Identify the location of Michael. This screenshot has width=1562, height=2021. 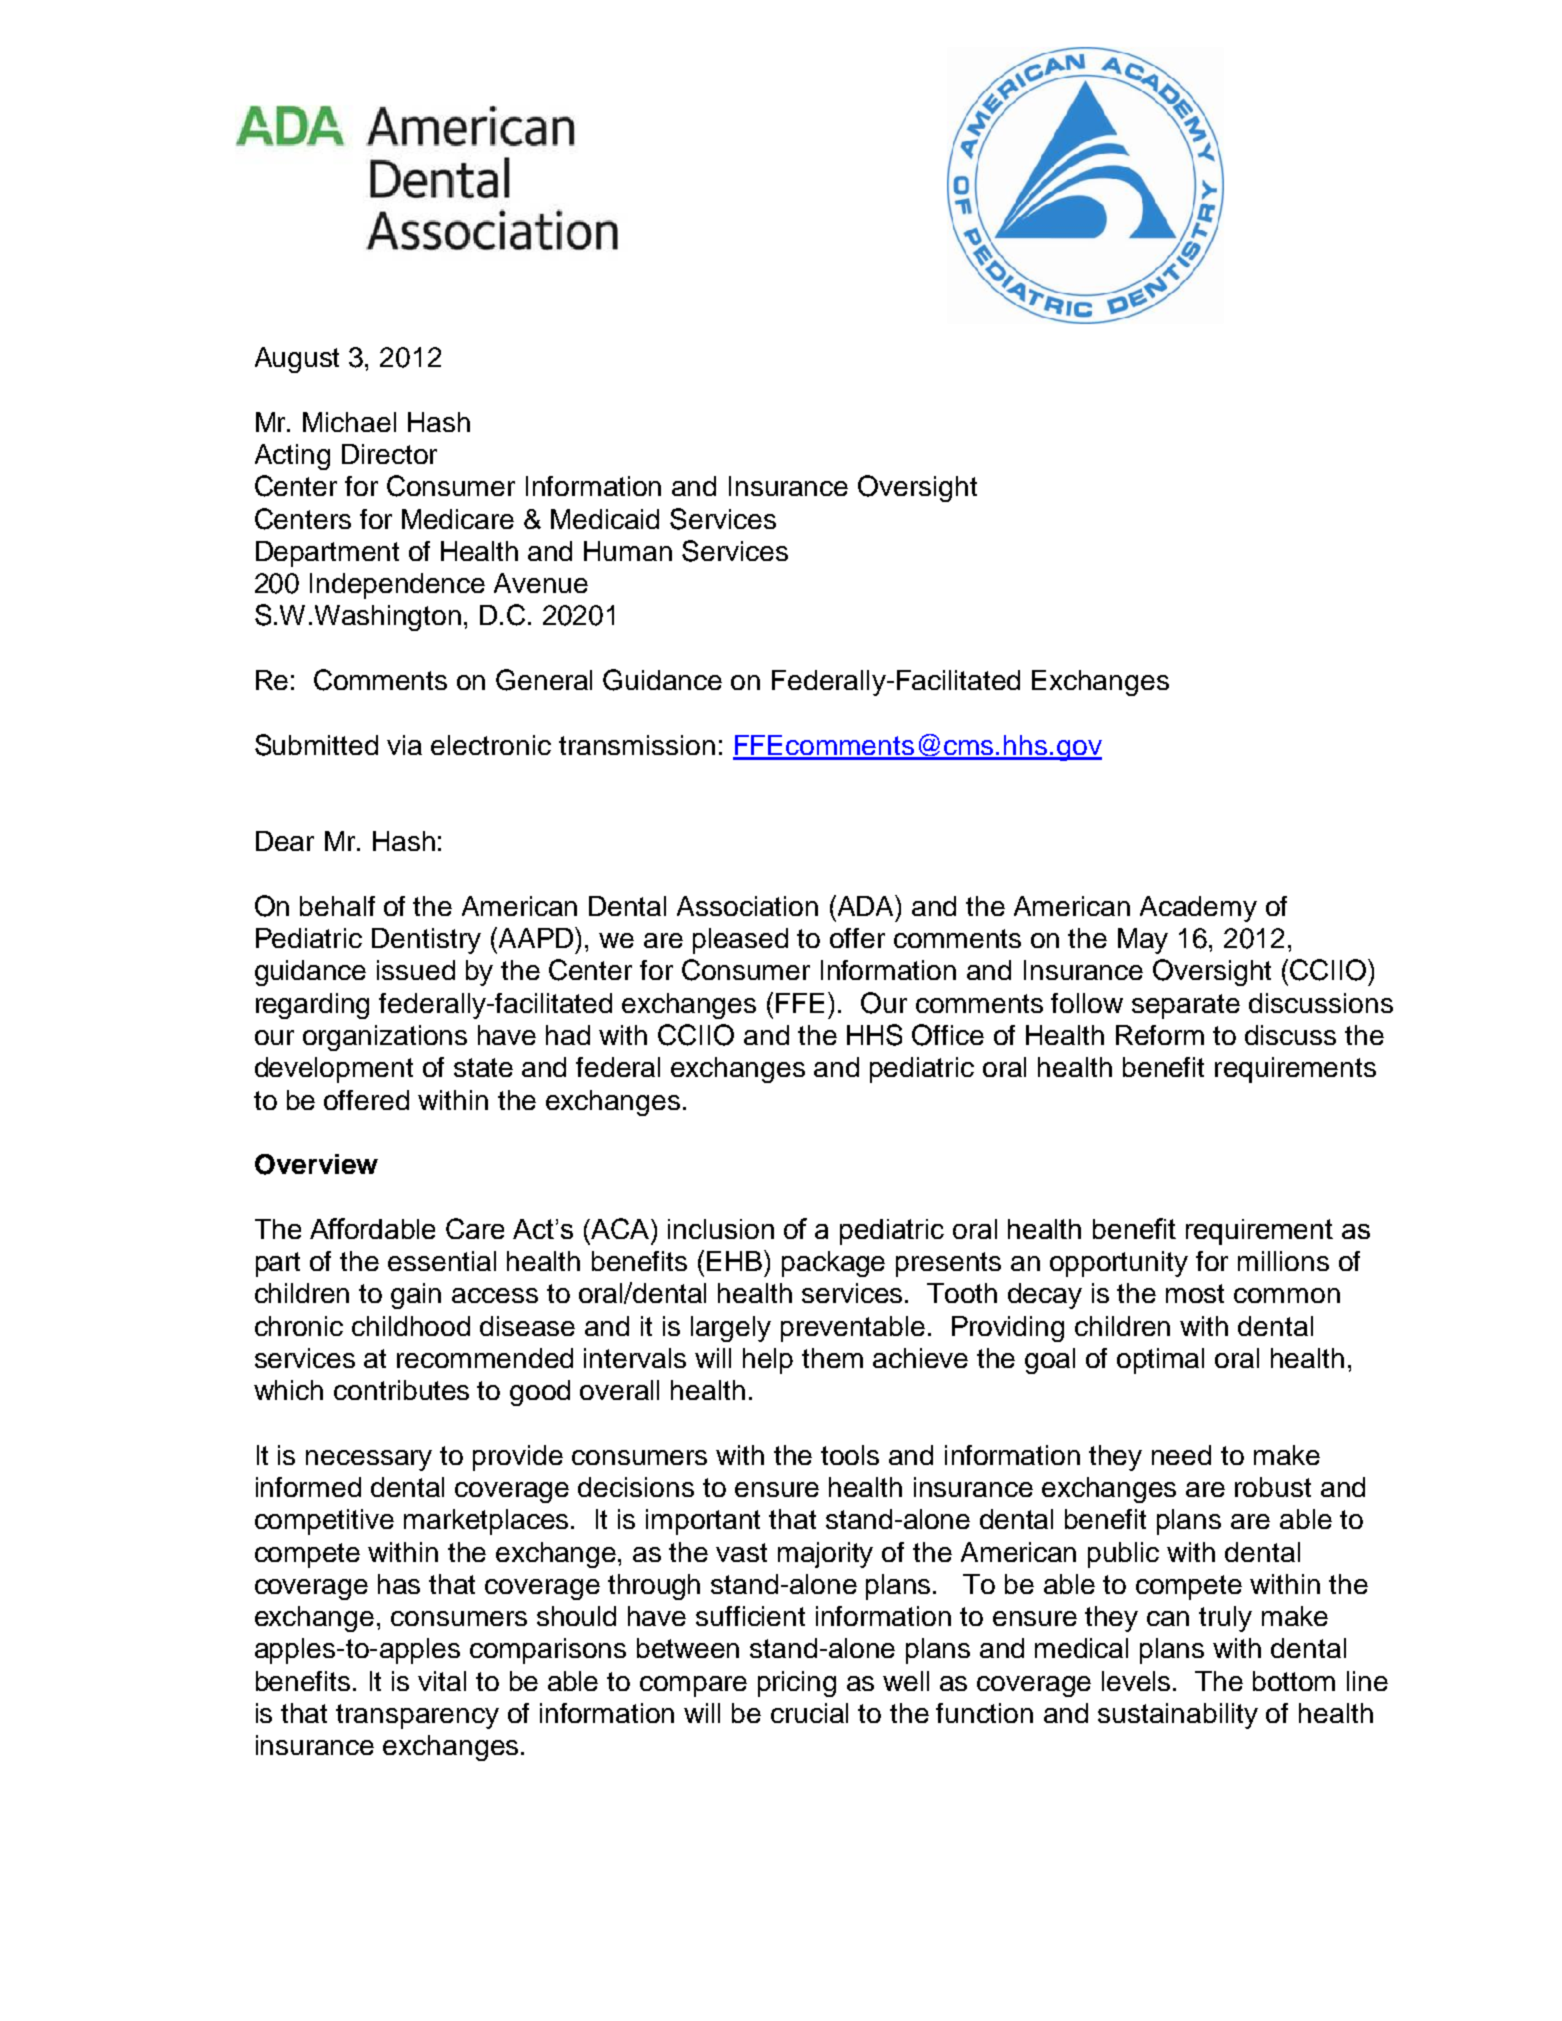
(349, 422).
